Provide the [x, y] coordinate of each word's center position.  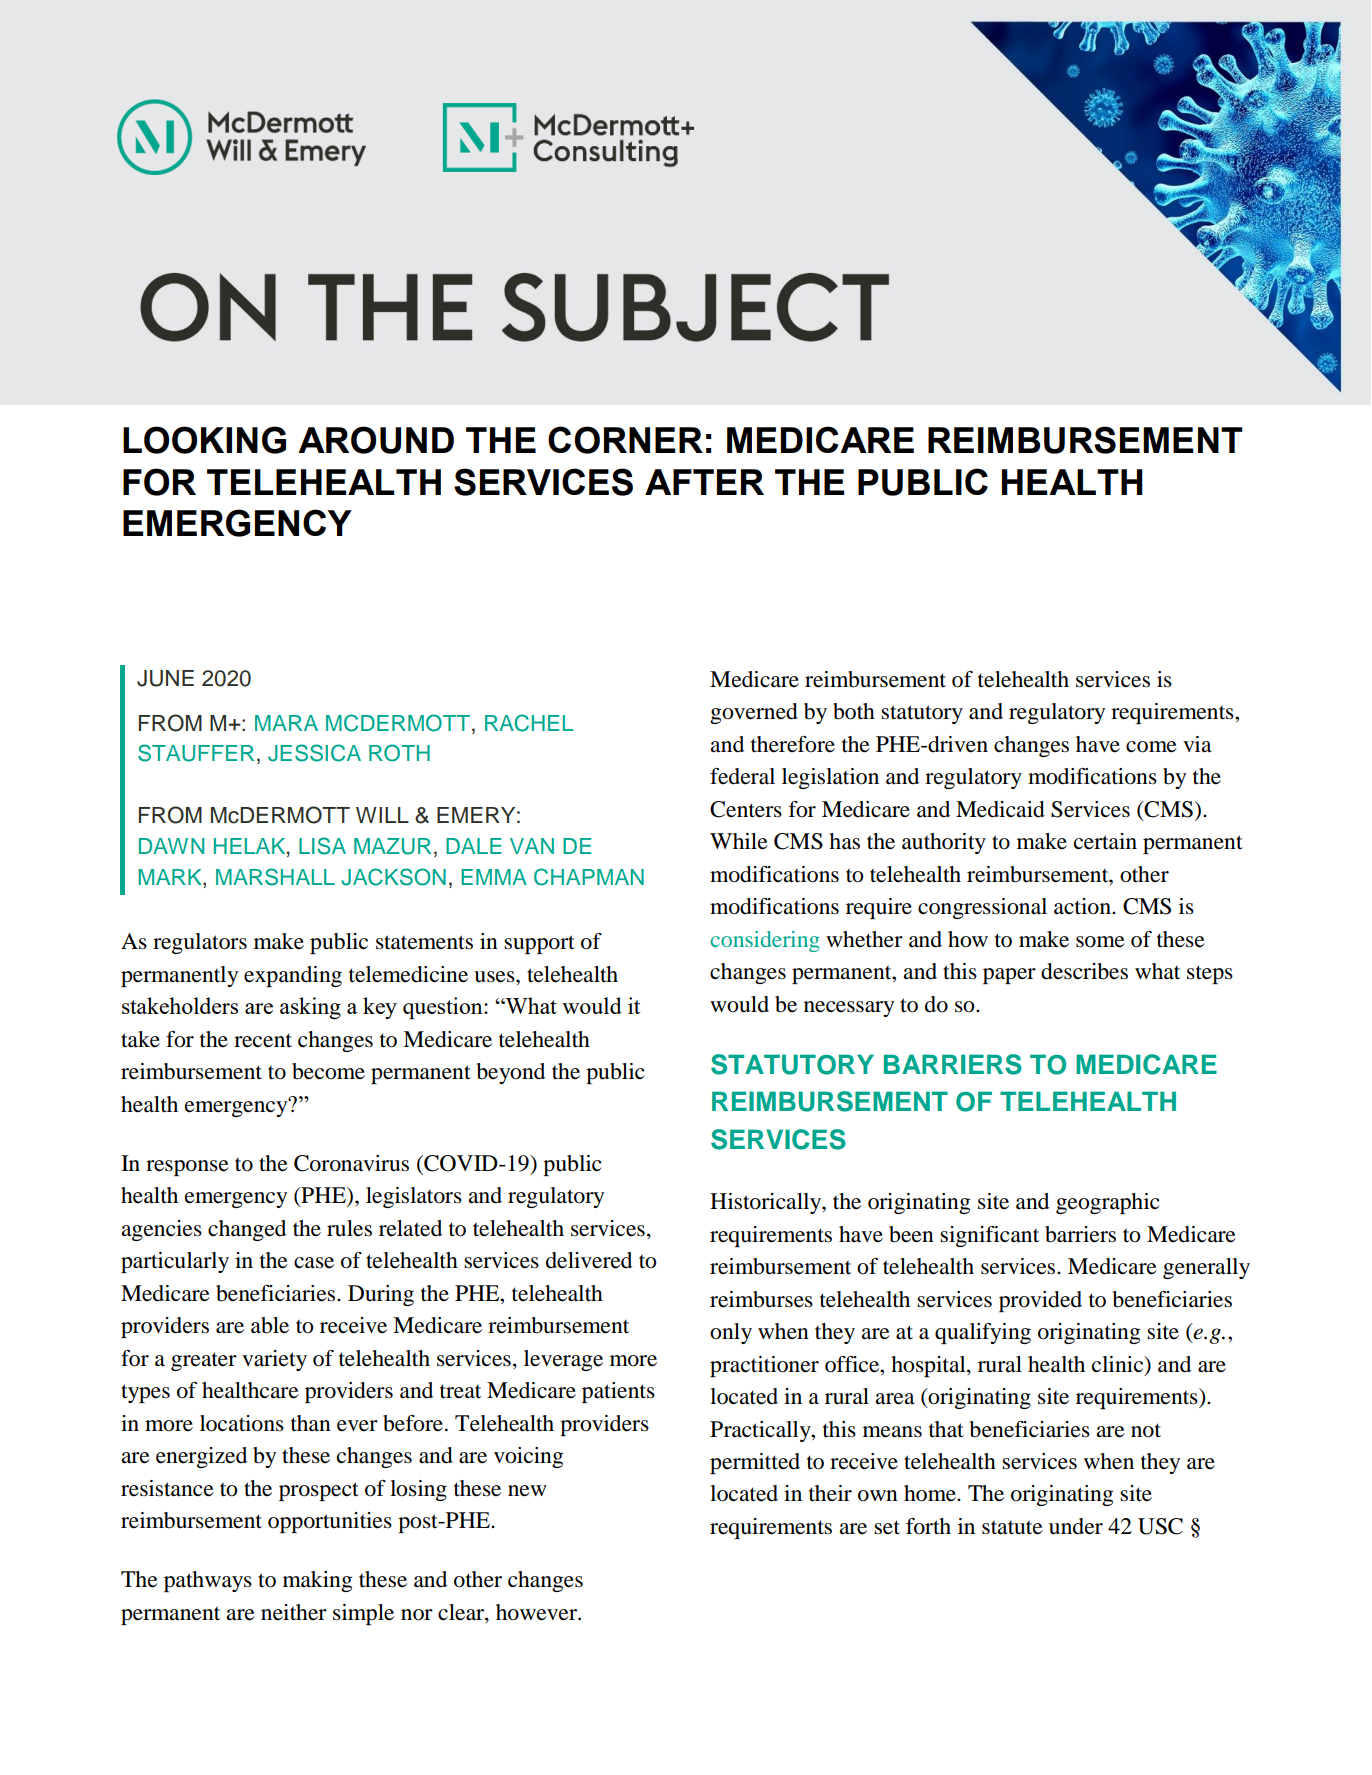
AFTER [704, 482]
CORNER [625, 440]
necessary [849, 1009]
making [317, 1581]
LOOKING [204, 440]
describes [1084, 971]
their [830, 1493]
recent [263, 1040]
